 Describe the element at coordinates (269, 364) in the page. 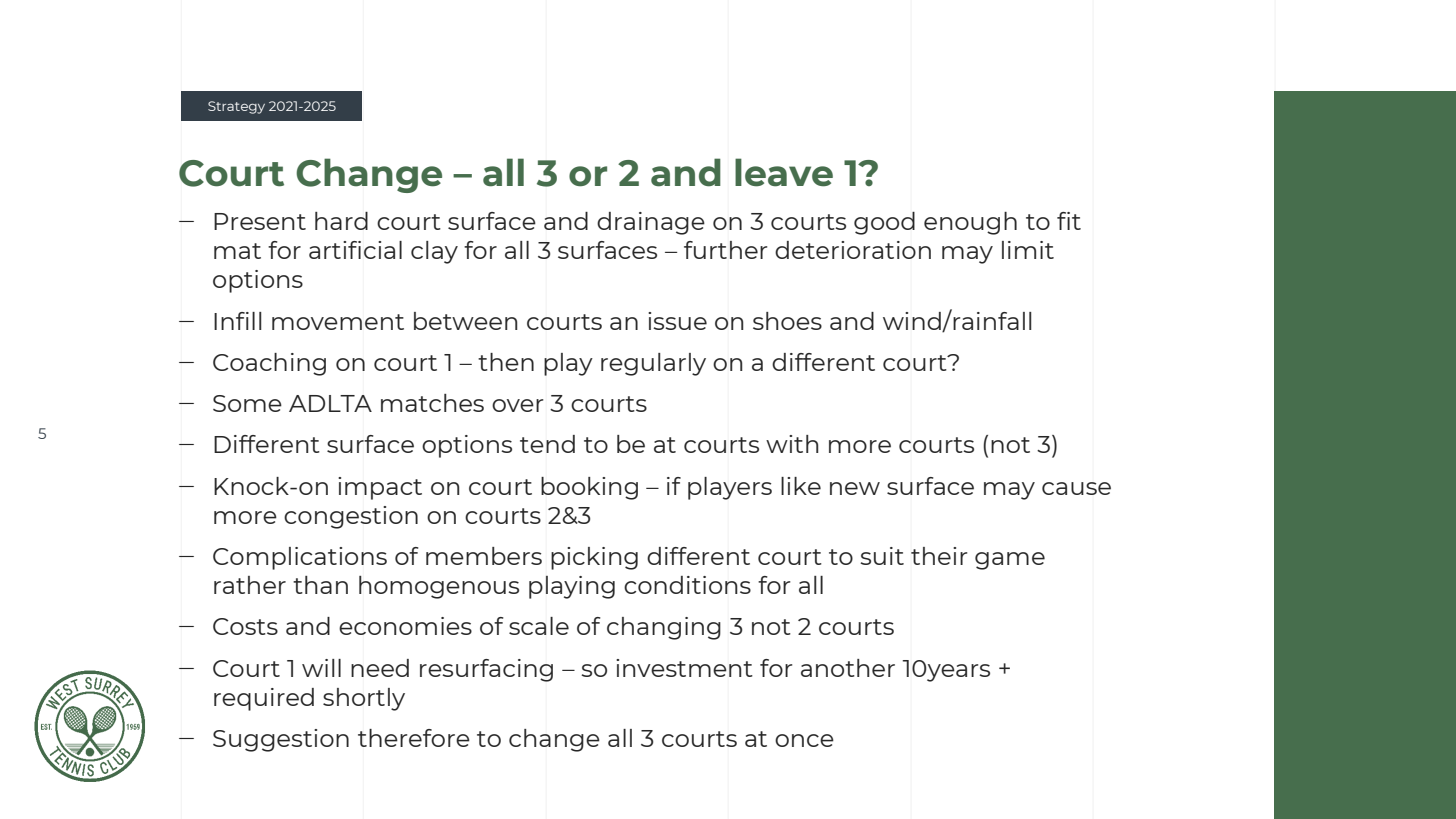

I see `Coaching` at that location.
